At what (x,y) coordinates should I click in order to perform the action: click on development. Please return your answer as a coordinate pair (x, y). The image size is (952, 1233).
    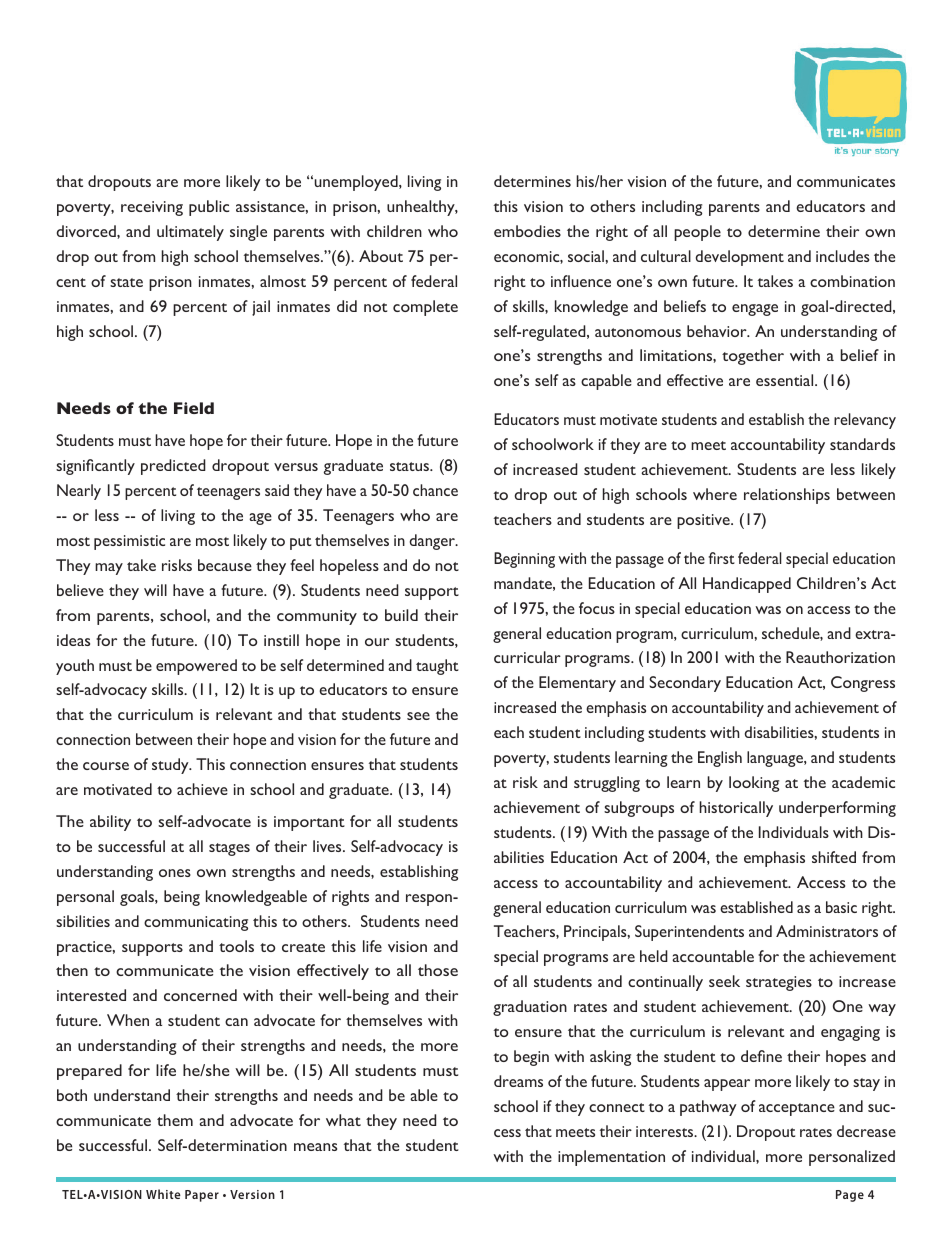
    Looking at the image, I should click on (740, 258).
